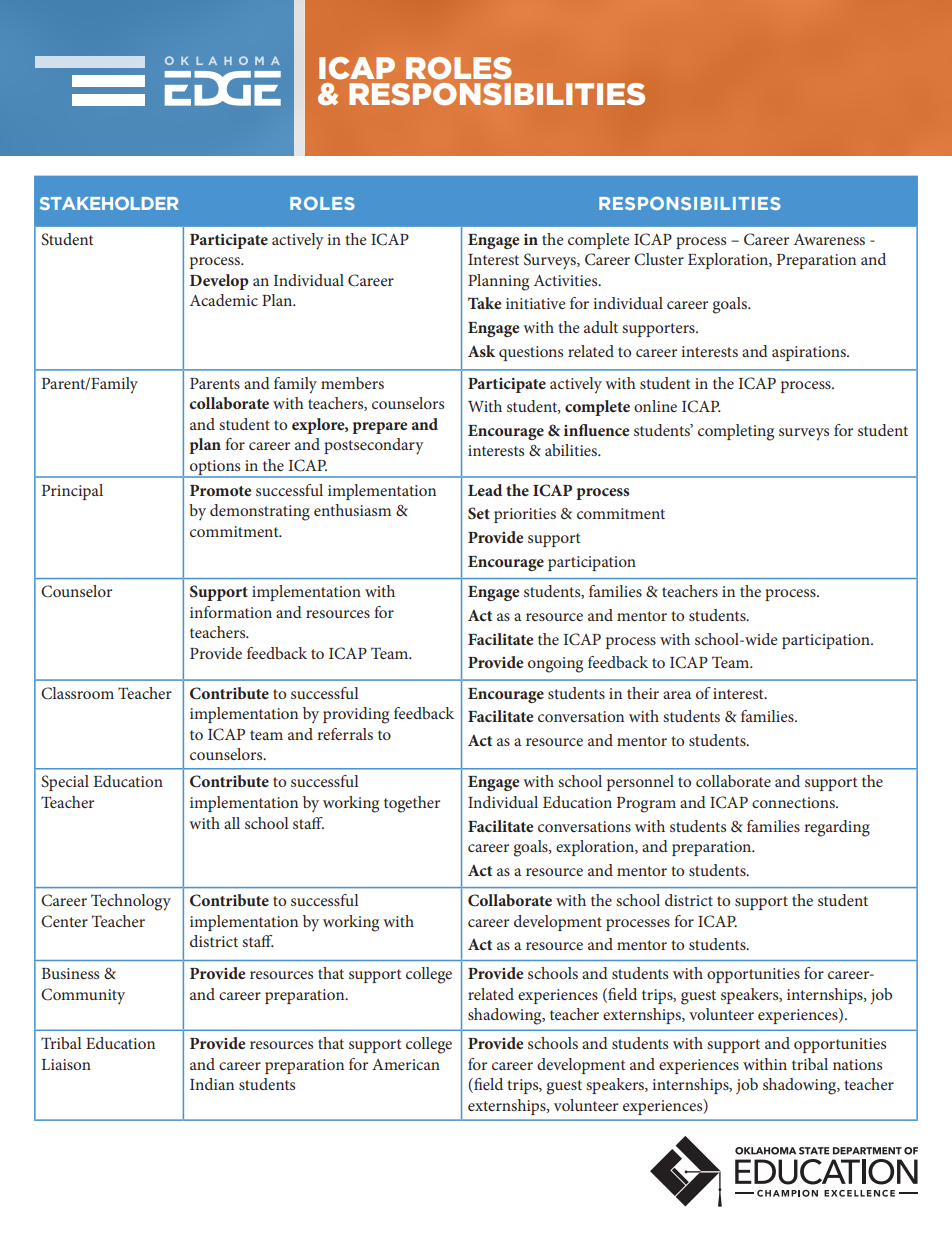 The width and height of the document is (952, 1233). I want to click on Classroom, so click(77, 693).
